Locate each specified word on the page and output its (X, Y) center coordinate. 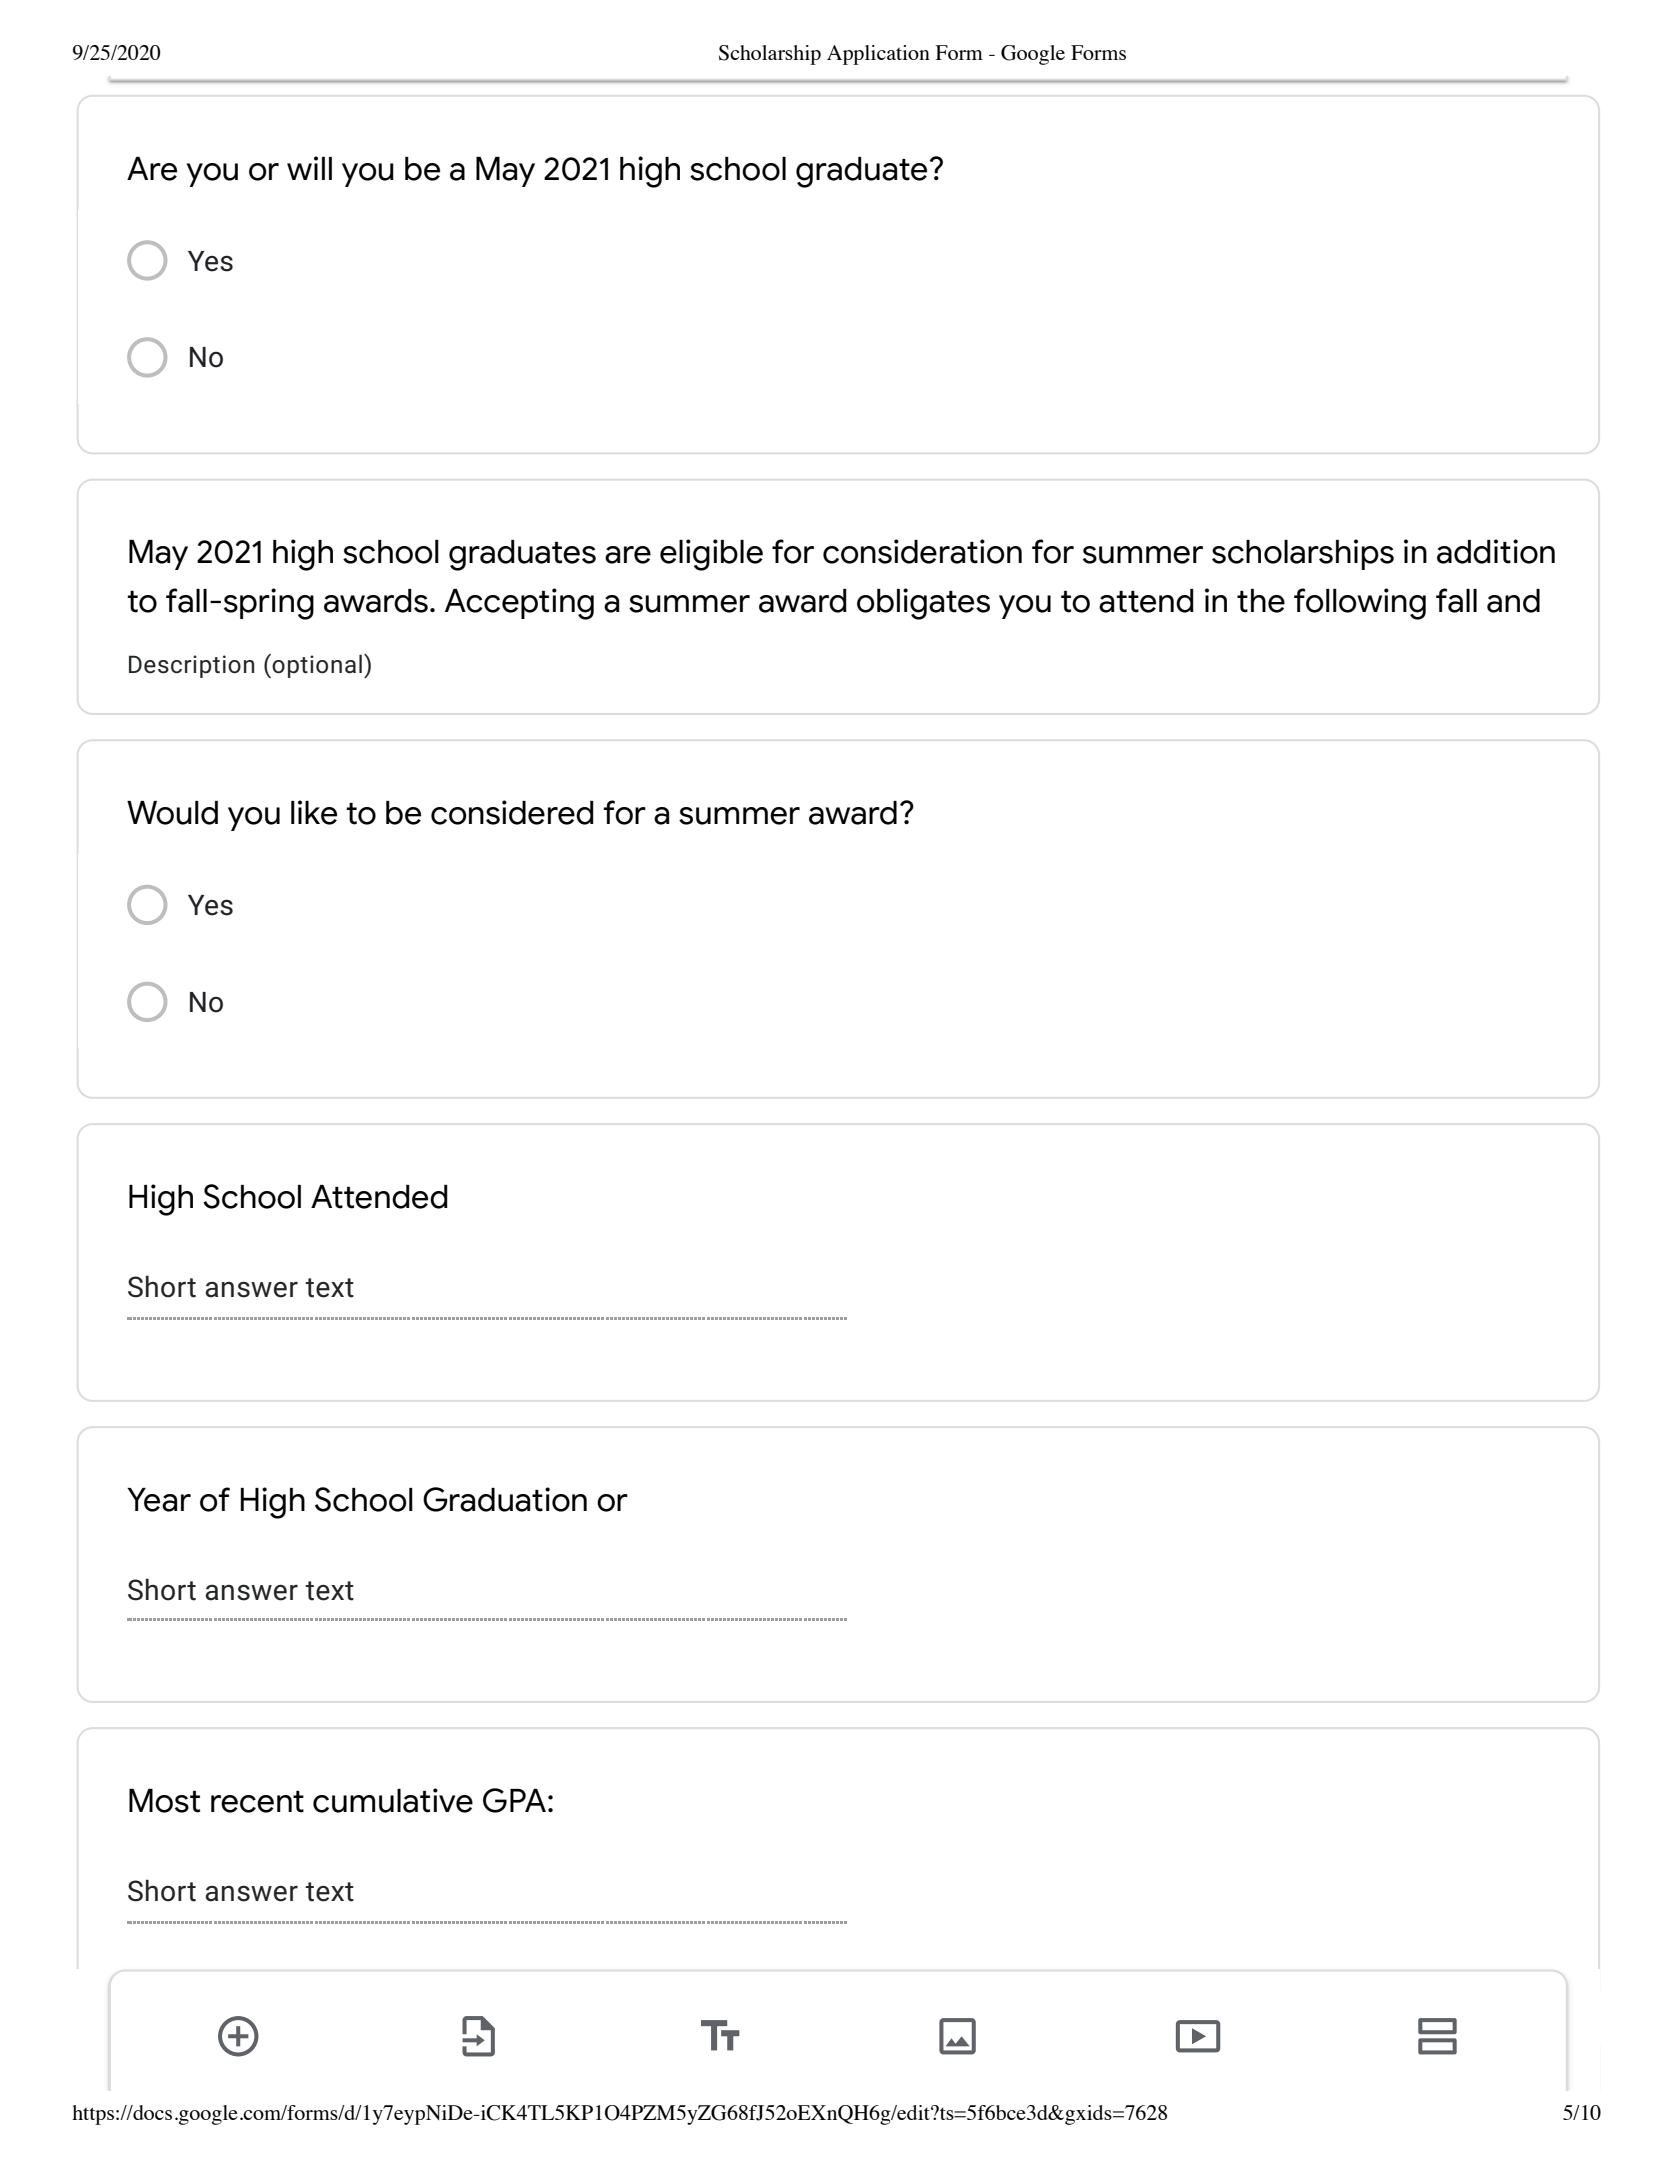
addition (1496, 551)
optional (317, 666)
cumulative (393, 1800)
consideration (922, 551)
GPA (514, 1800)
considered (512, 812)
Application (878, 55)
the (1261, 601)
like (314, 812)
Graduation (505, 1499)
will (309, 168)
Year (159, 1500)
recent (257, 1802)
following (1360, 604)
